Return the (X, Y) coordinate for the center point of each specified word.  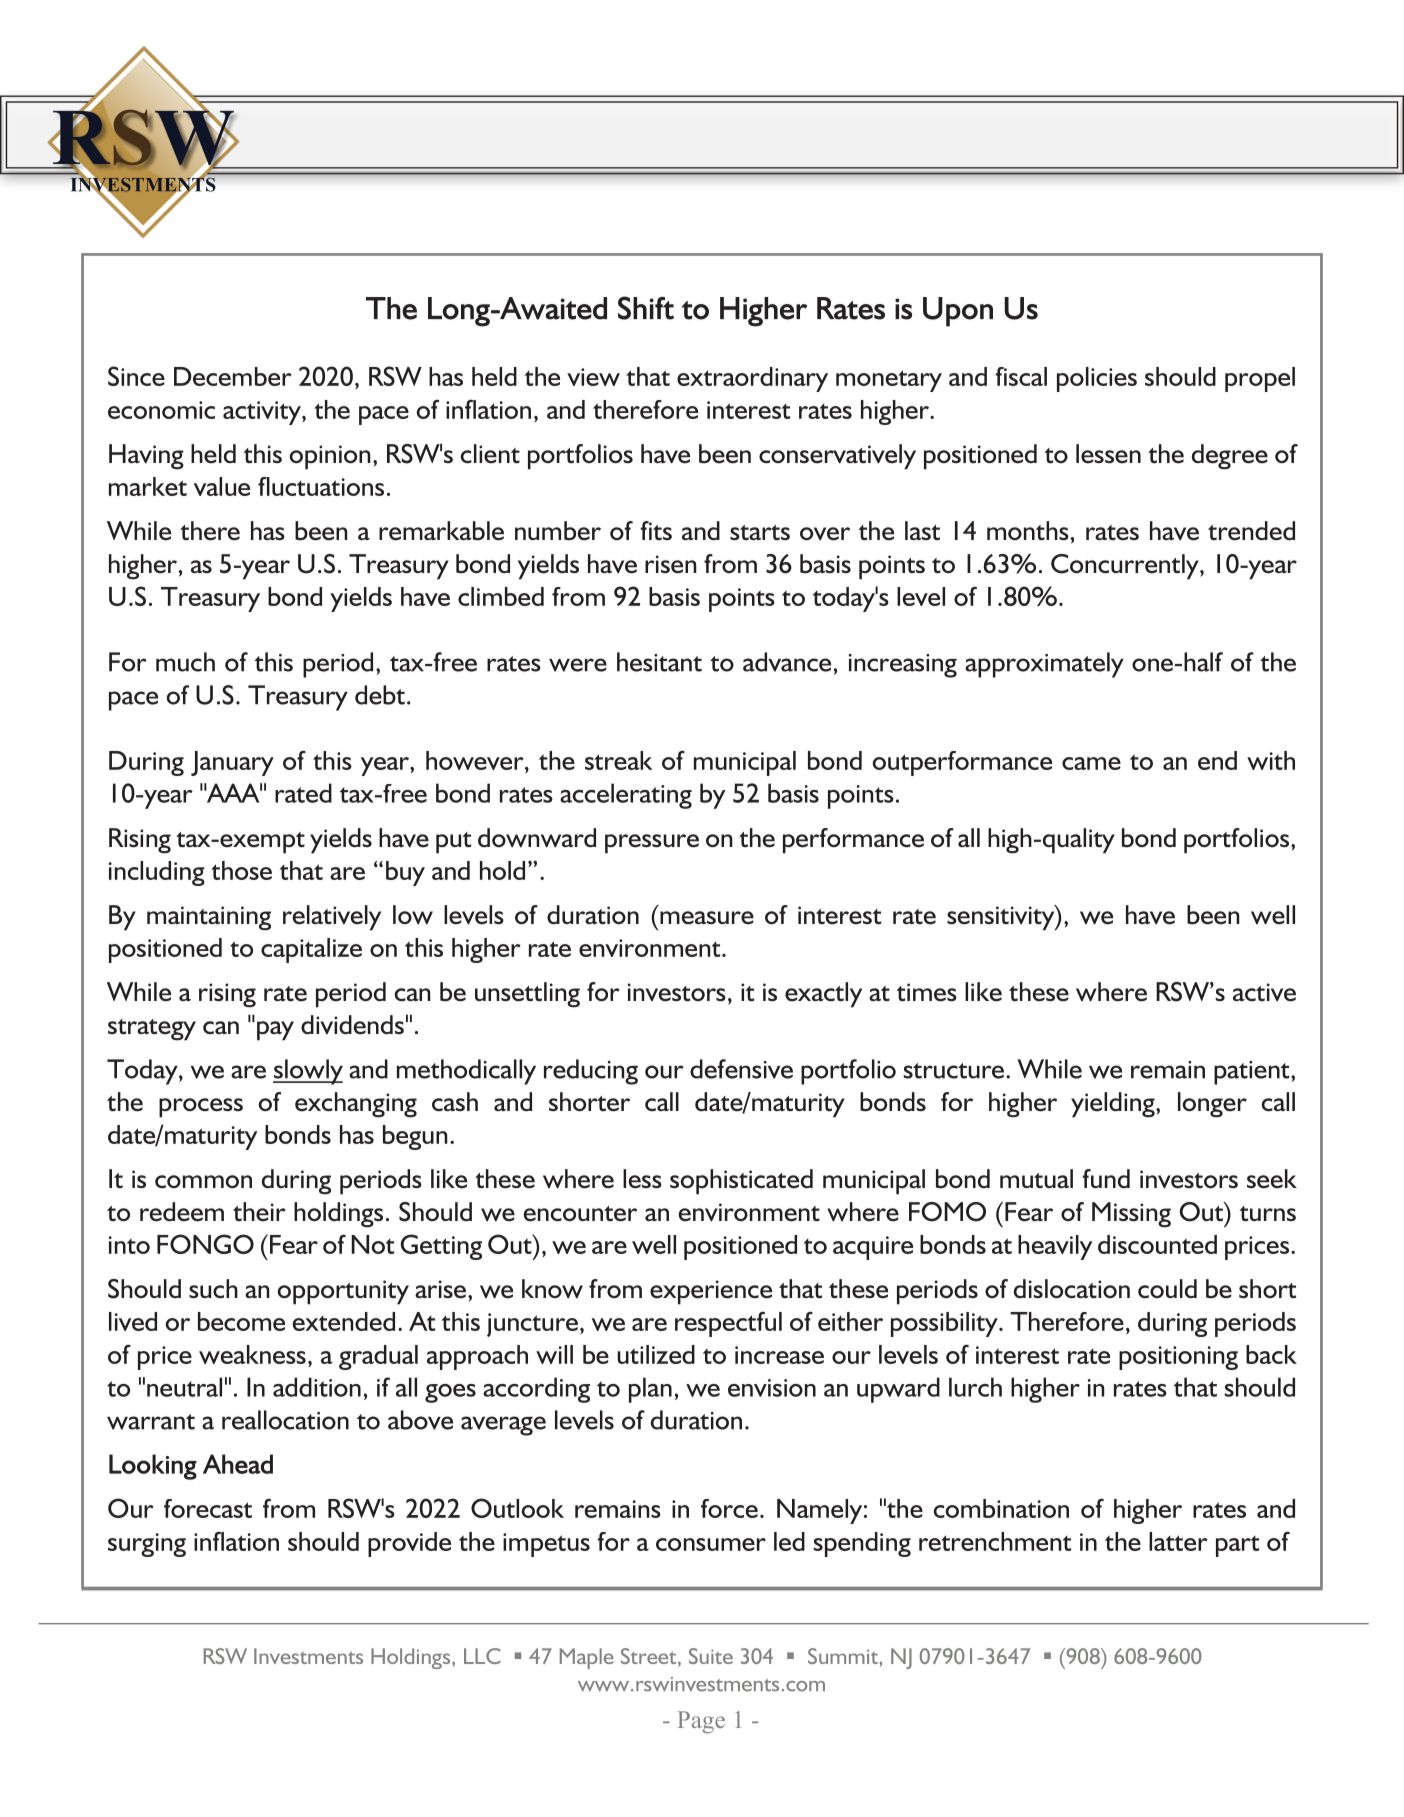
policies (1097, 379)
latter (1178, 1541)
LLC (482, 1656)
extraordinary (752, 379)
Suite (711, 1656)
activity (263, 413)
